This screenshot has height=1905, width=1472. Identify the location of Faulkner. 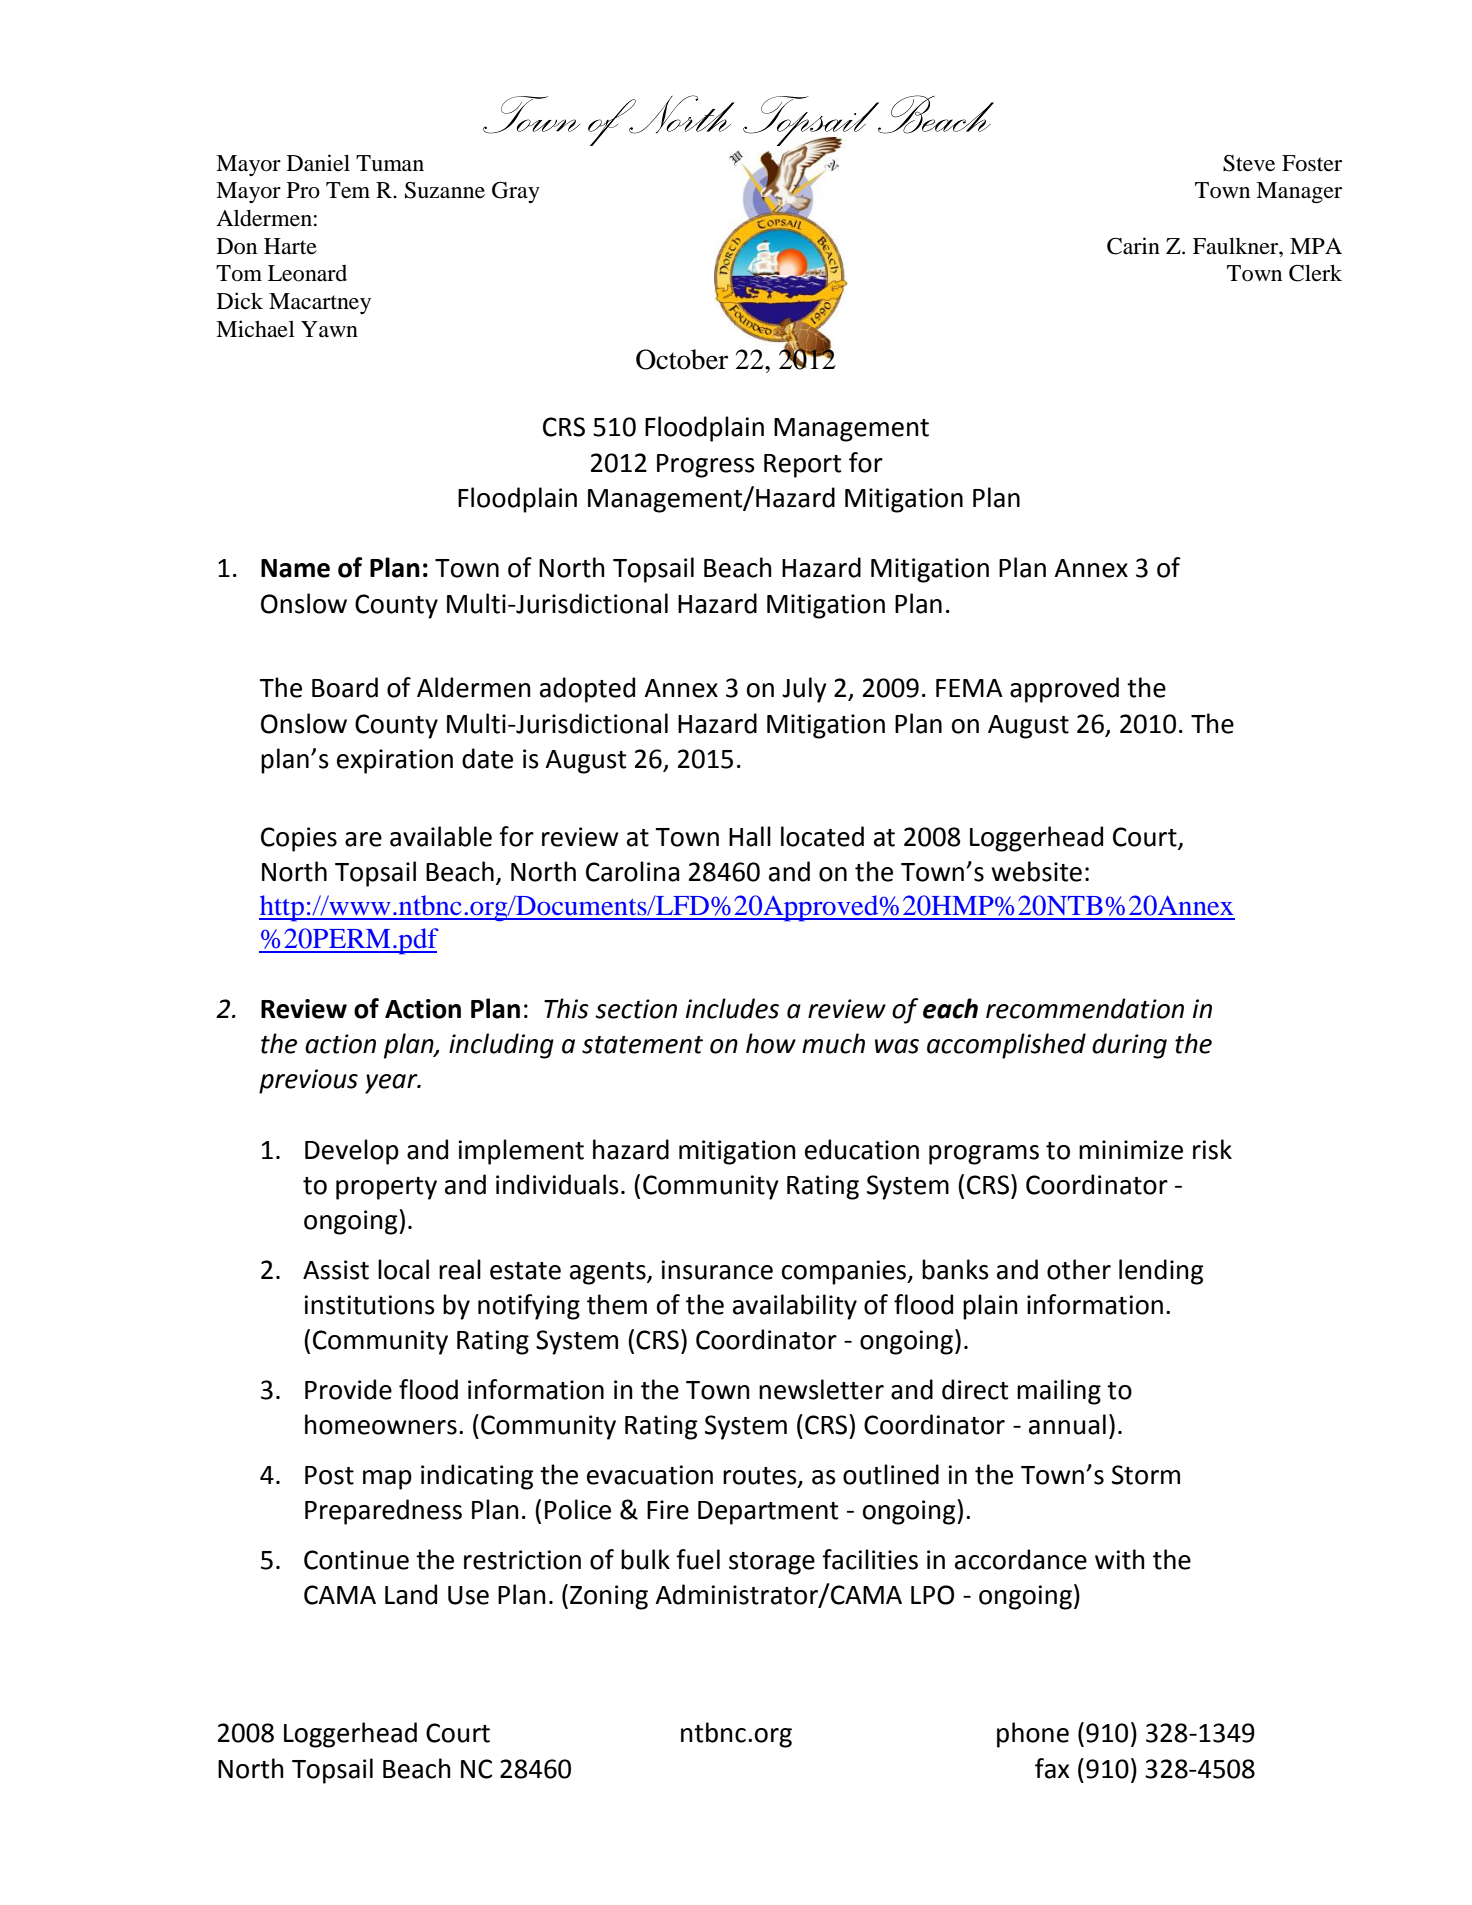
(1236, 246).
